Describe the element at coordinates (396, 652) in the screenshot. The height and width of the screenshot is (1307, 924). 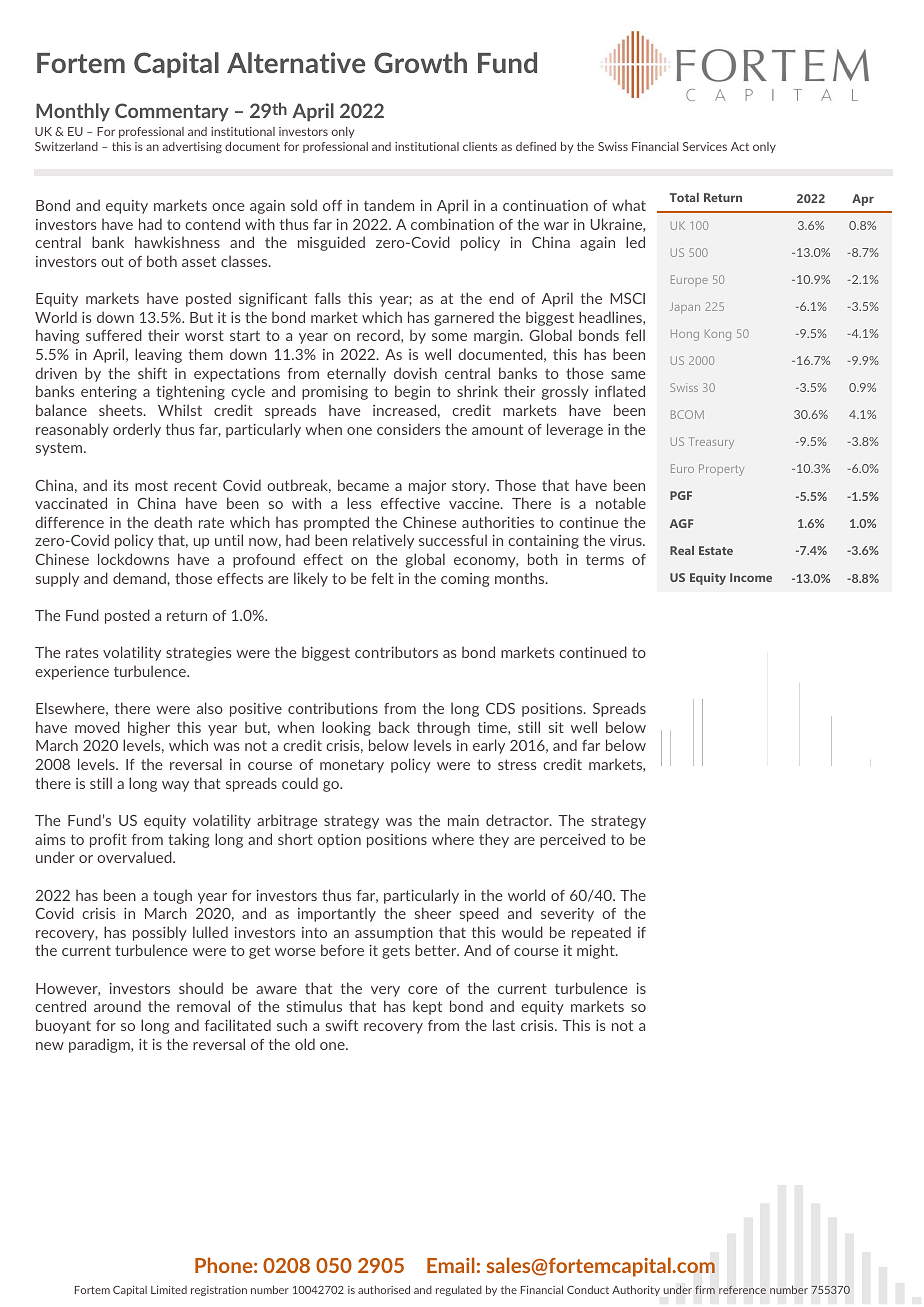
I see `contributors` at that location.
